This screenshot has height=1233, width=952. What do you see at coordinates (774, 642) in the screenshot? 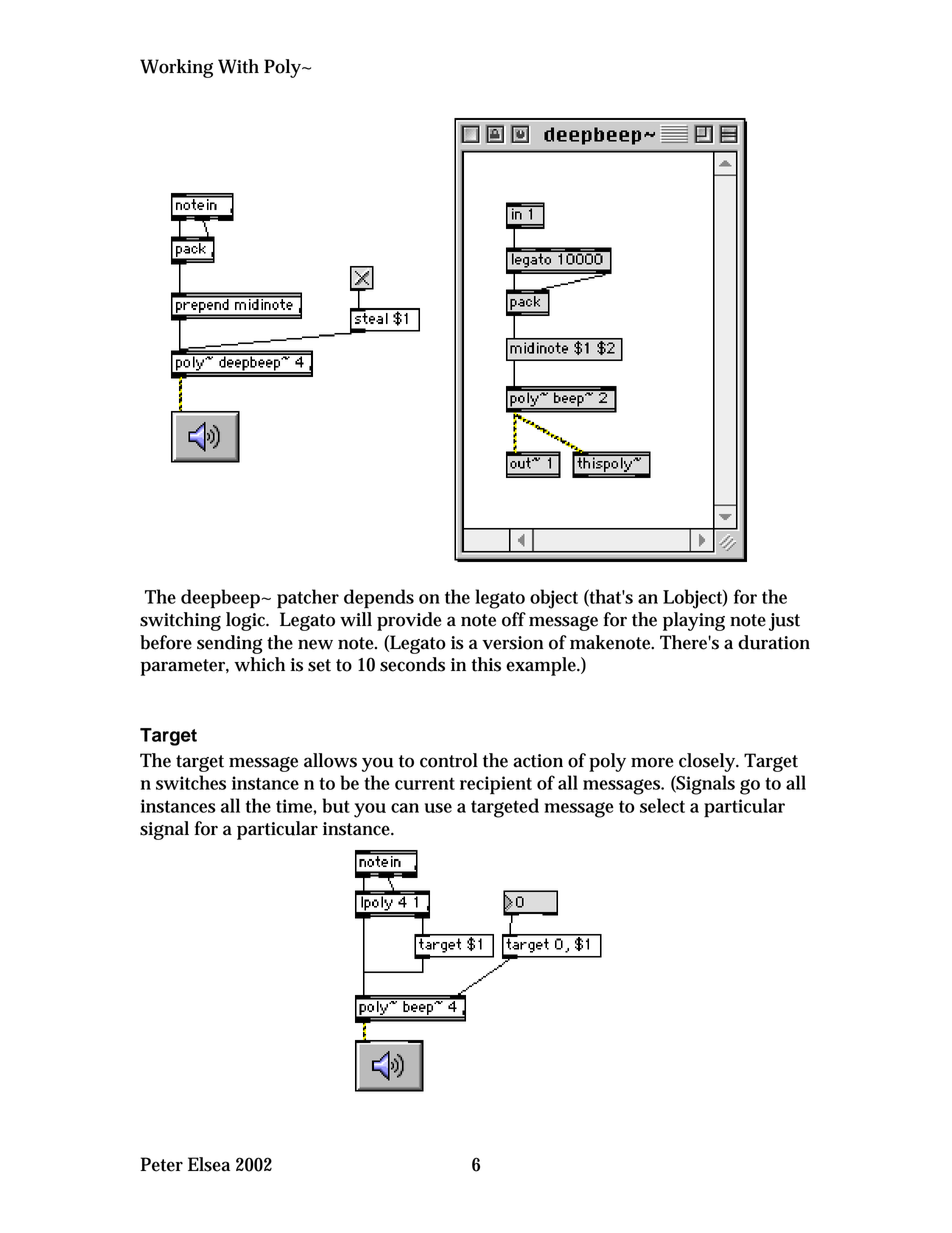
I see `duration` at bounding box center [774, 642].
